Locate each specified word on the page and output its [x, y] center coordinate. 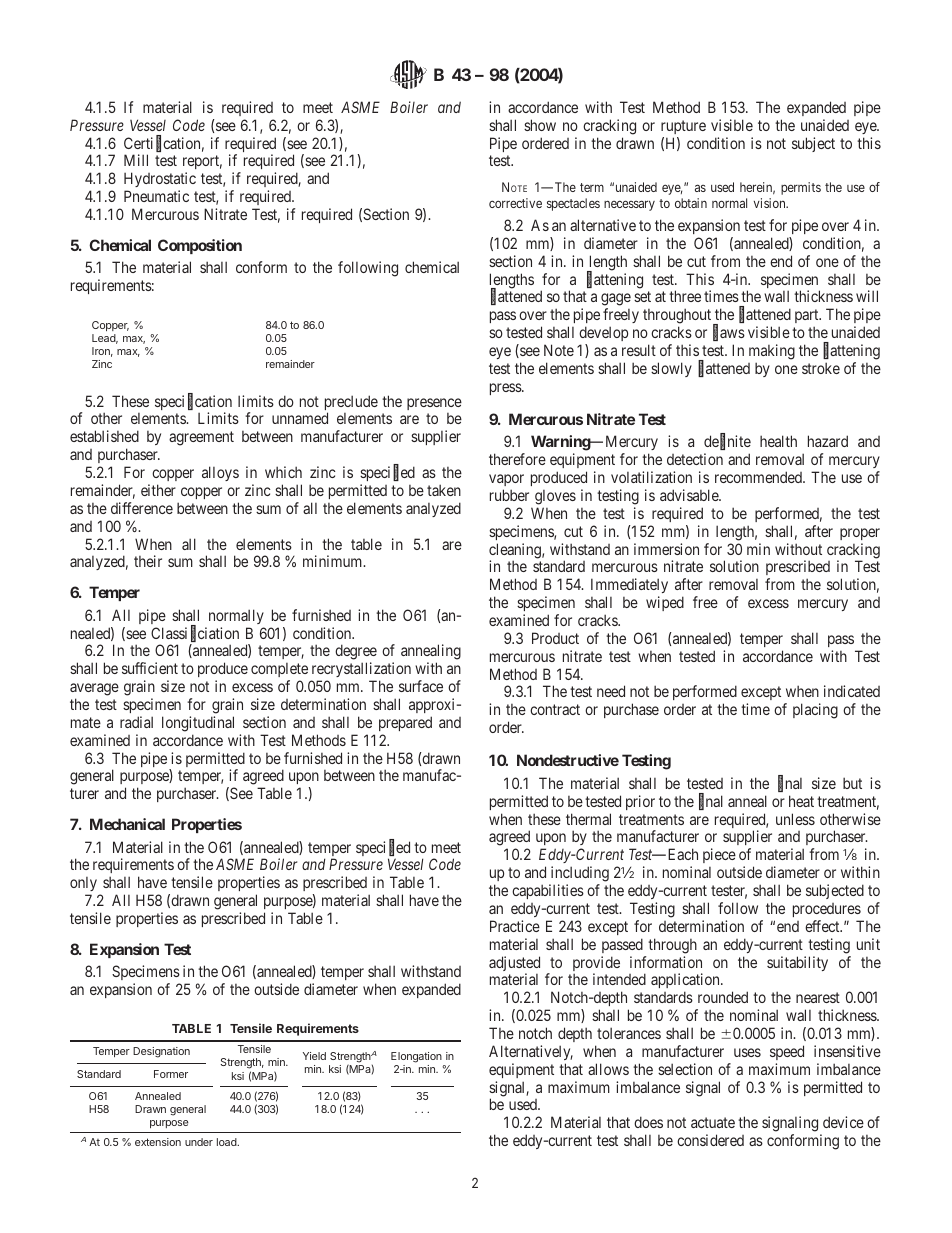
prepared [405, 723]
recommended [759, 477]
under [199, 1142]
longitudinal [198, 724]
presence [434, 404]
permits [801, 188]
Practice [515, 926]
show [540, 125]
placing [815, 711]
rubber [509, 495]
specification [193, 403]
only [85, 886]
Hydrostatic [160, 181]
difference [142, 508]
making [772, 352]
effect [823, 926]
